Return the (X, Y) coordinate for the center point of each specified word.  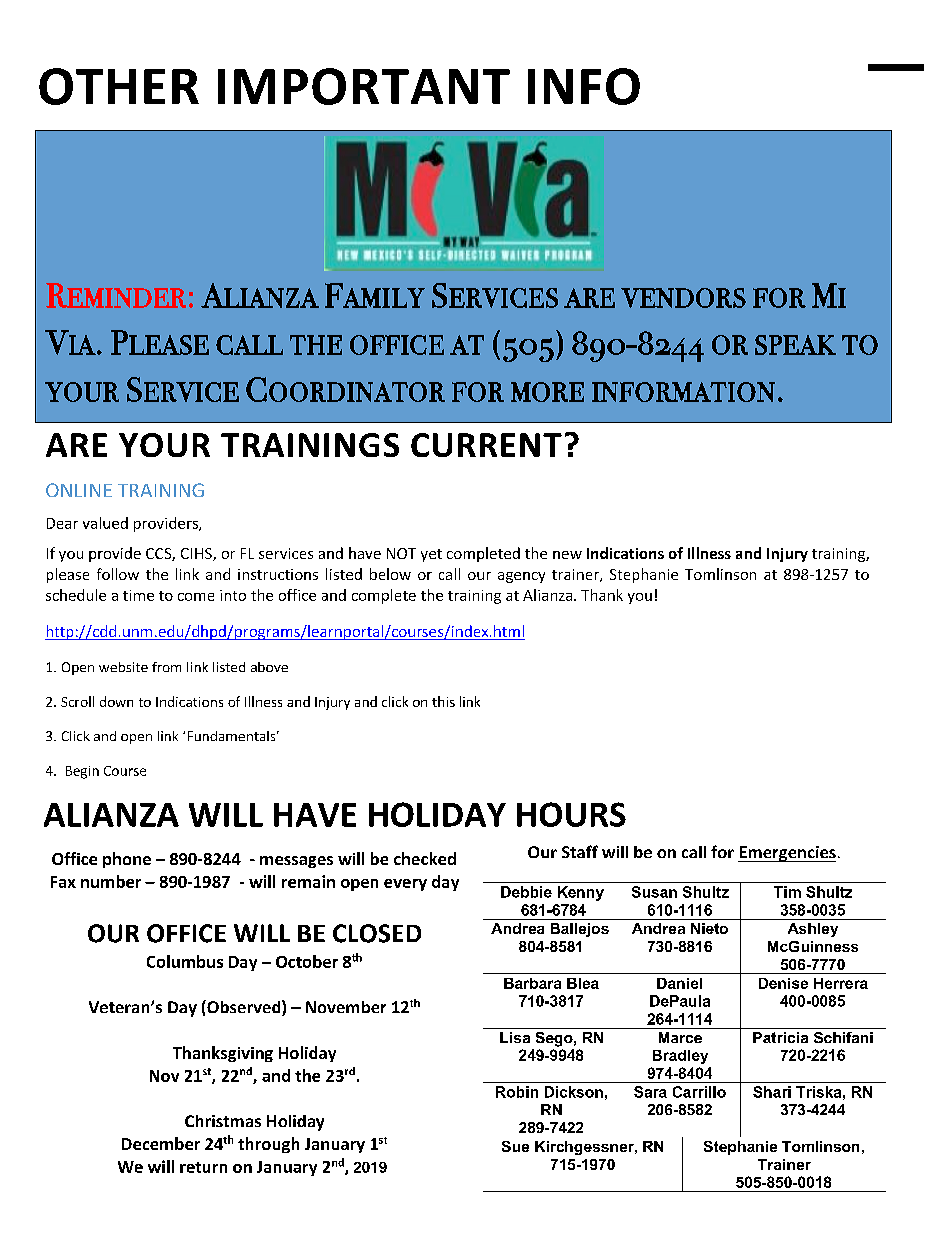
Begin (82, 772)
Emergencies (787, 854)
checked (425, 858)
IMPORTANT (364, 86)
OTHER (119, 86)
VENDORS (683, 298)
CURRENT (486, 445)
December (161, 1143)
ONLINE (79, 490)
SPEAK (795, 345)
